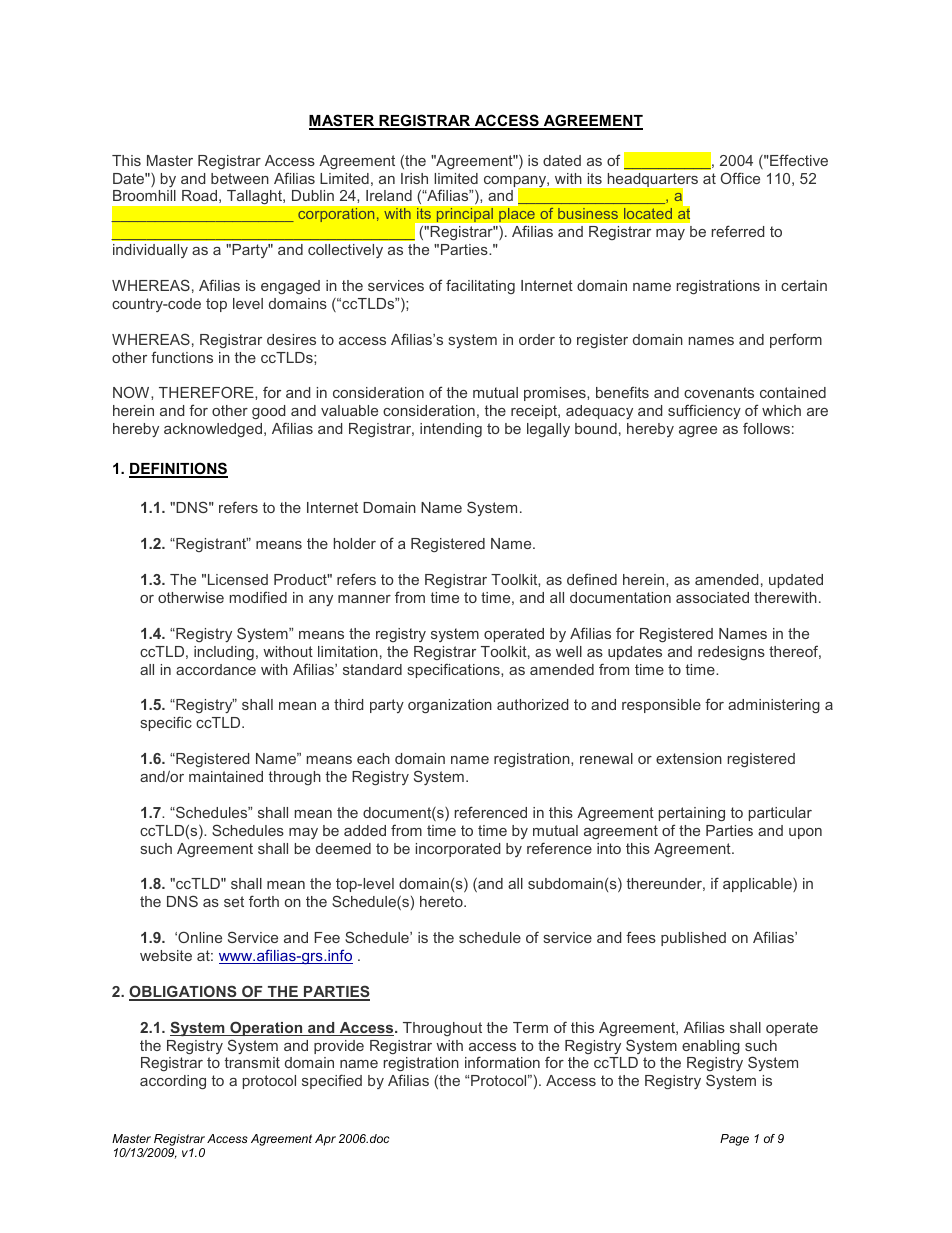 The image size is (952, 1233). I want to click on Irish, so click(414, 178).
